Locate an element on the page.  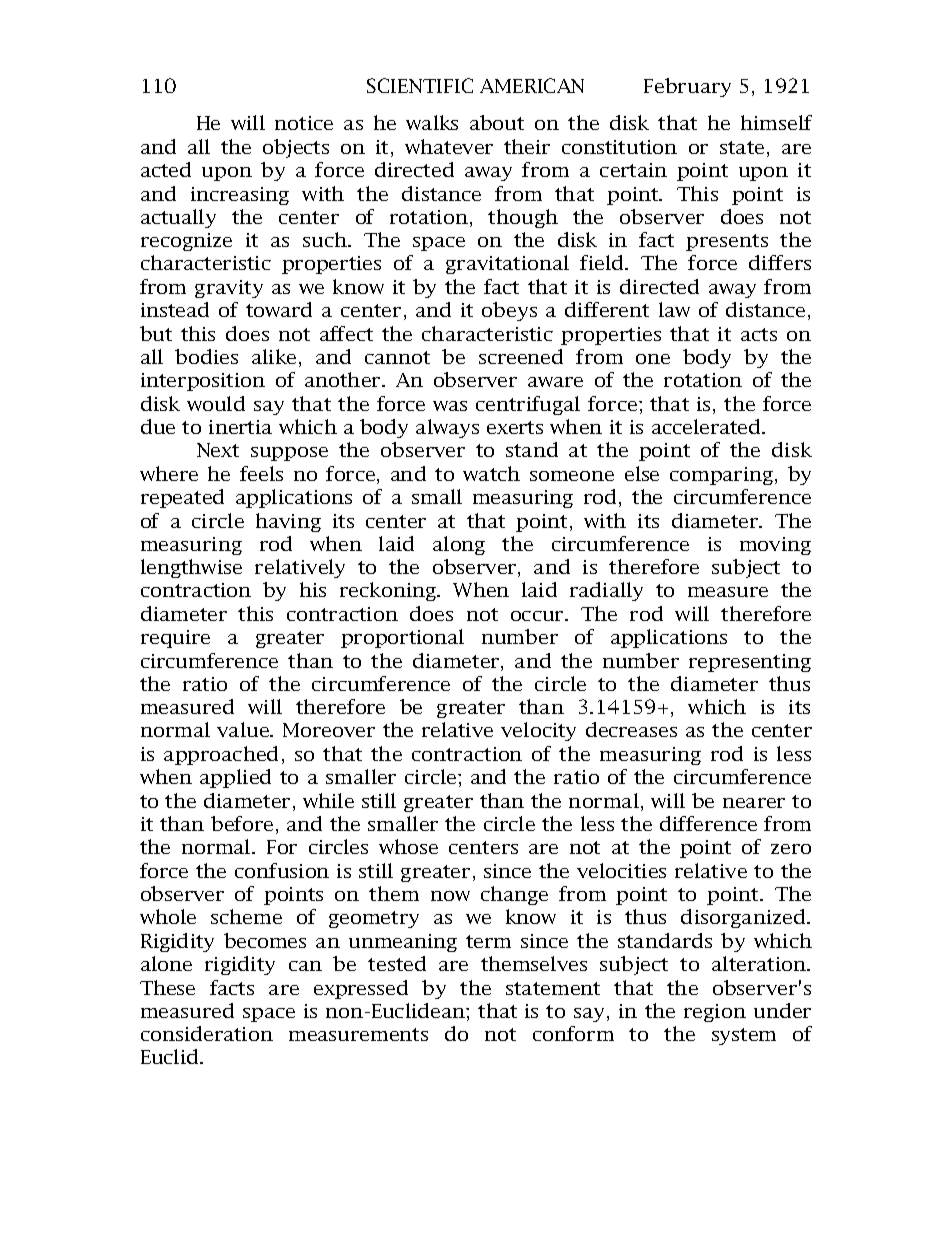
notice is located at coordinates (304, 123).
